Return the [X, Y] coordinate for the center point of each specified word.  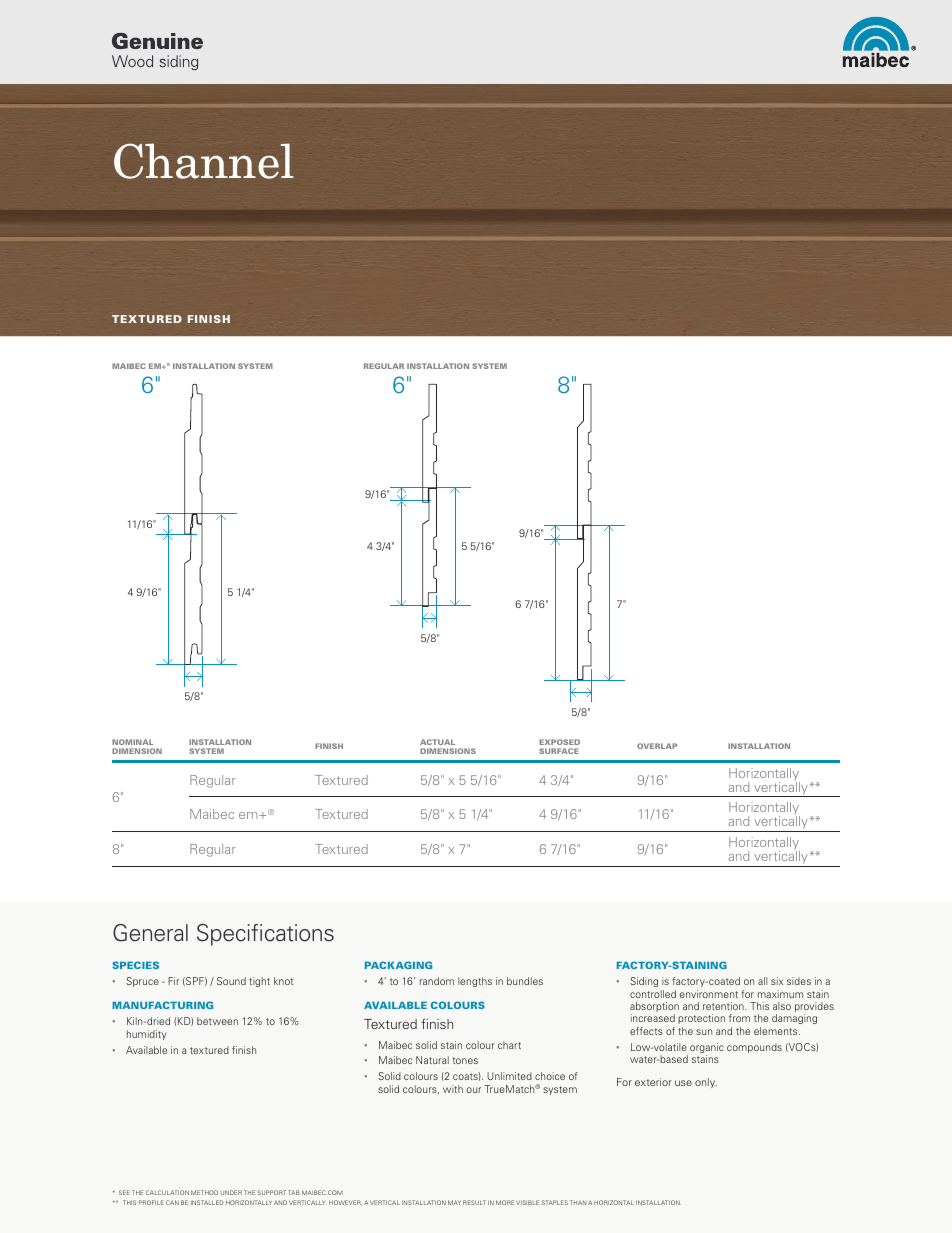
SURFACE [559, 751]
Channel [204, 161]
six [777, 981]
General [150, 933]
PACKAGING [398, 965]
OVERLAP [657, 746]
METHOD [204, 1192]
